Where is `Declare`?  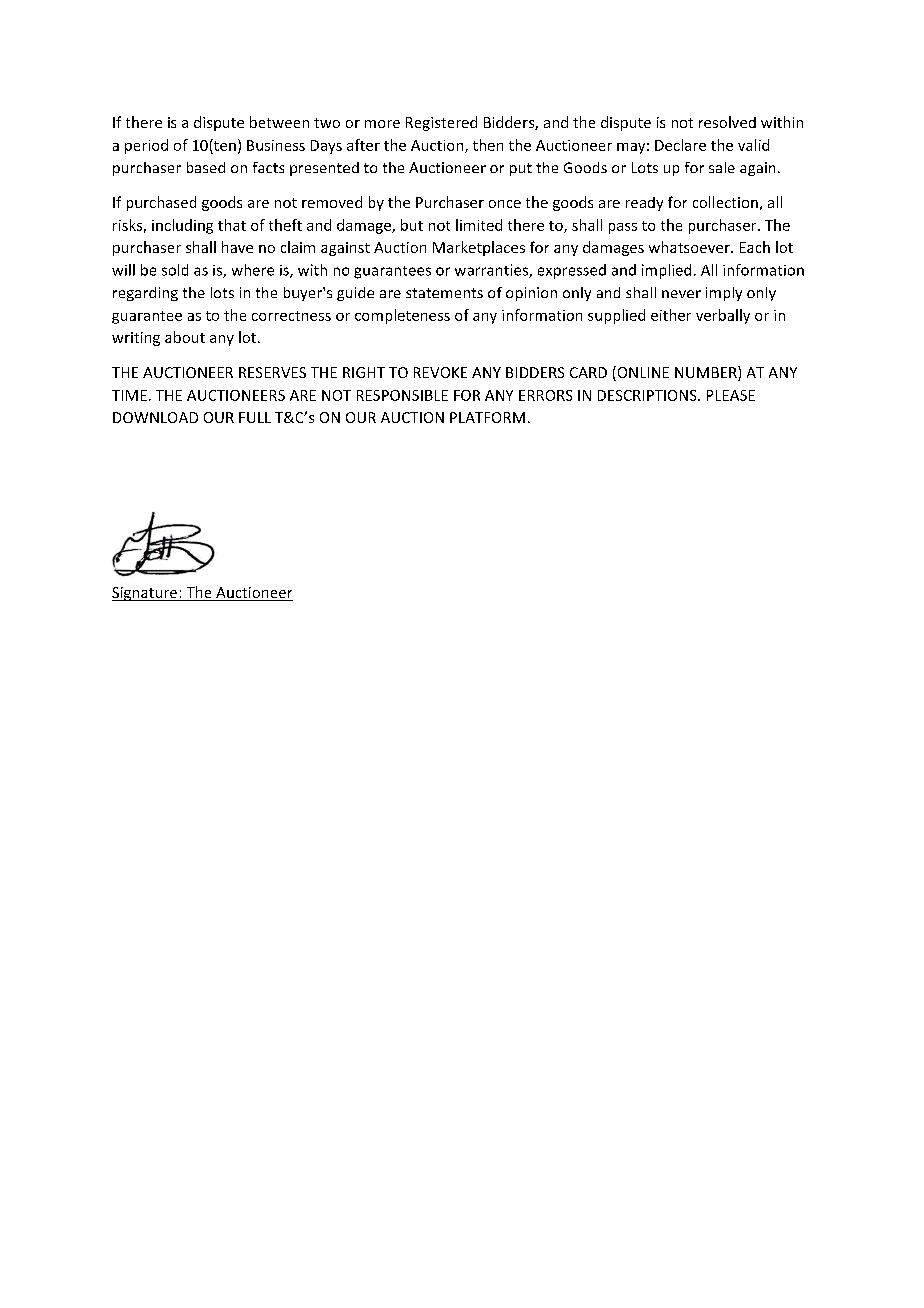 Declare is located at coordinates (680, 145).
